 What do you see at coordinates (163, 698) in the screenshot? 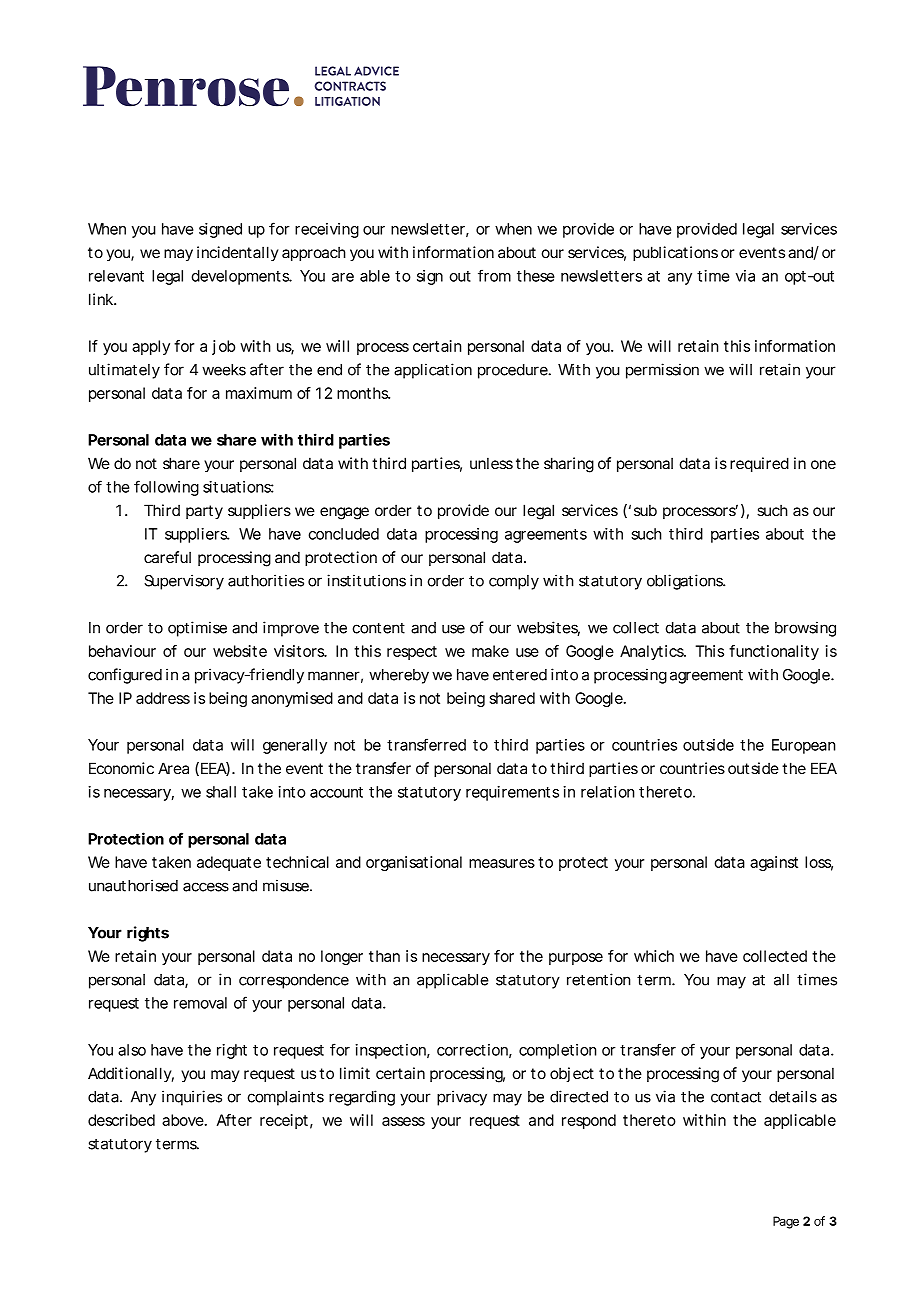
I see `address` at bounding box center [163, 698].
